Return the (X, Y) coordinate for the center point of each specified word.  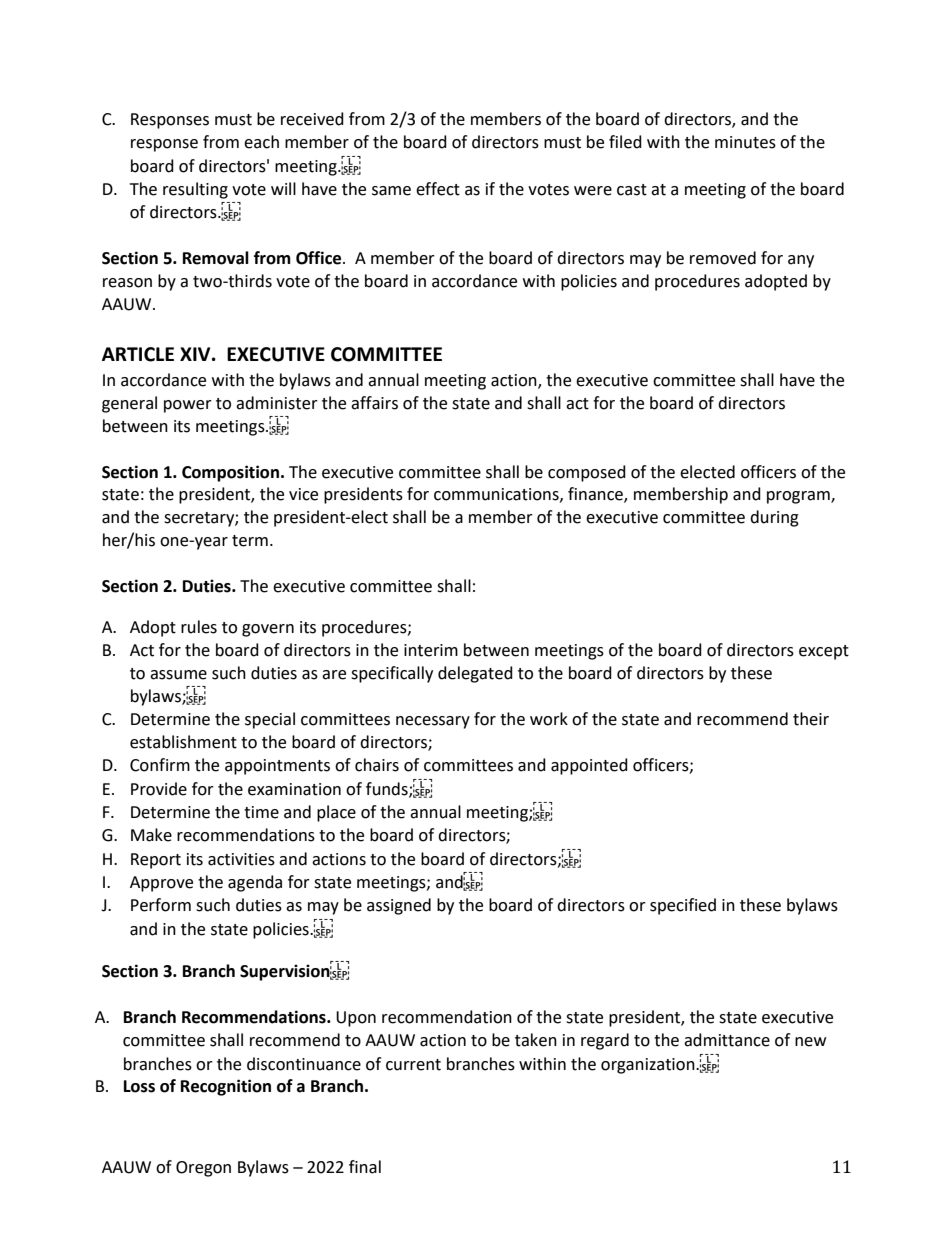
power (188, 406)
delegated (475, 674)
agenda (255, 883)
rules (199, 627)
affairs (374, 403)
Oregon (203, 1169)
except (824, 652)
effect (438, 189)
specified (683, 906)
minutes (745, 142)
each (261, 142)
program (799, 497)
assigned (399, 906)
